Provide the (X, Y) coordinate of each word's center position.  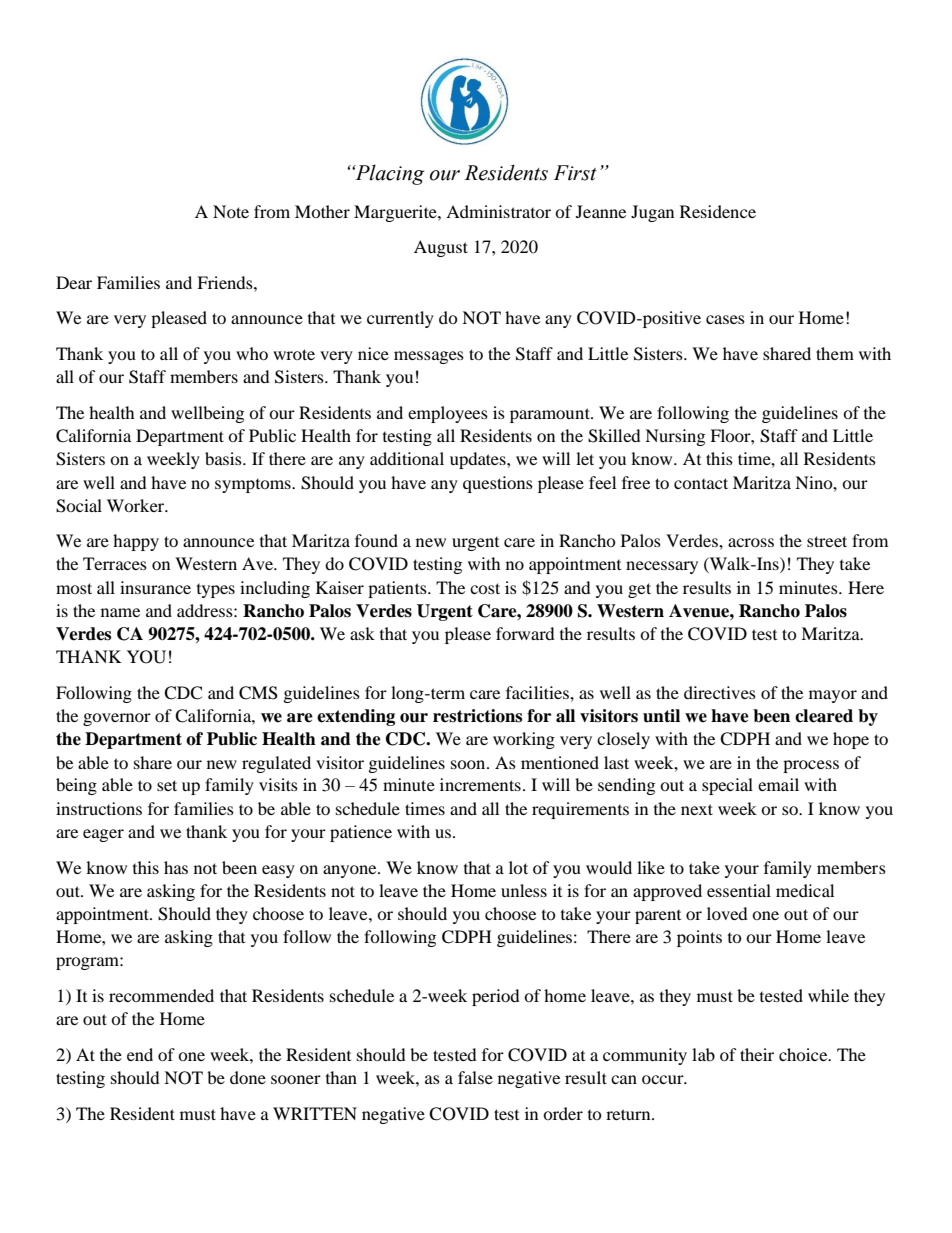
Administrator (498, 211)
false (475, 1077)
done (248, 1077)
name (120, 612)
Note (231, 211)
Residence (718, 211)
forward (525, 633)
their (757, 1054)
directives (720, 692)
